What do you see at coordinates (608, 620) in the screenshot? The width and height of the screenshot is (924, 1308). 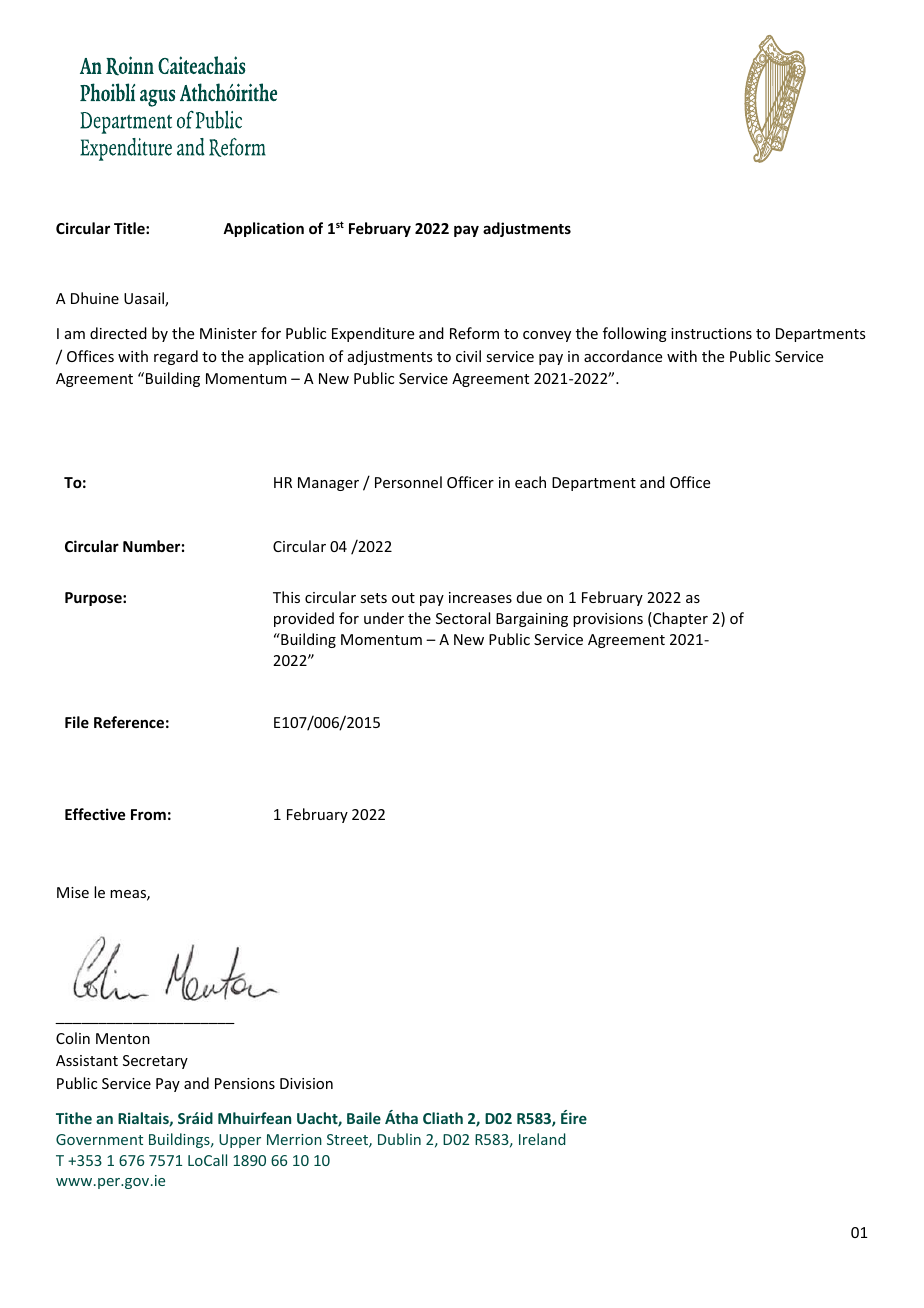 I see `provisions` at bounding box center [608, 620].
